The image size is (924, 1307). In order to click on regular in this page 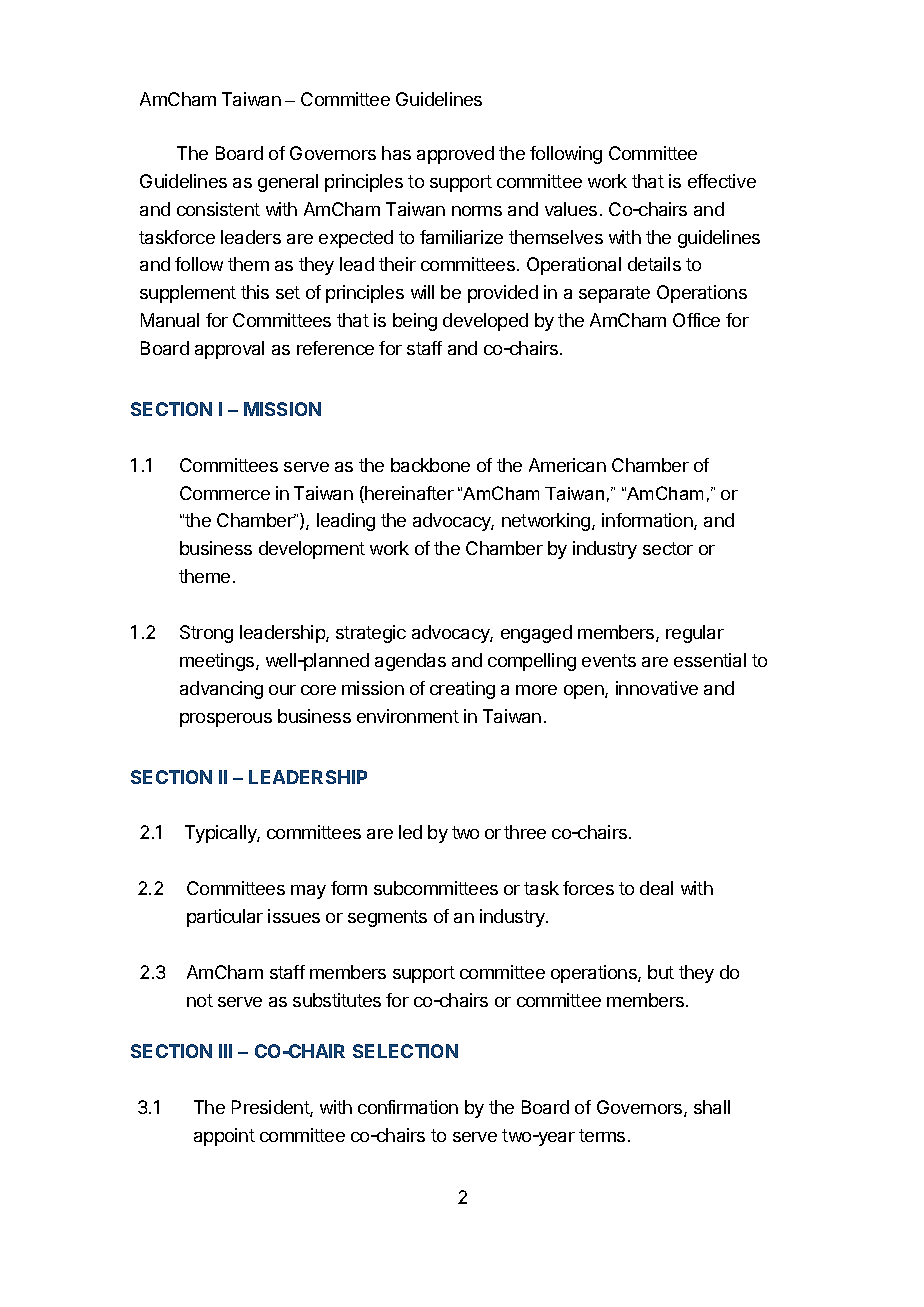, I will do `click(695, 634)`.
